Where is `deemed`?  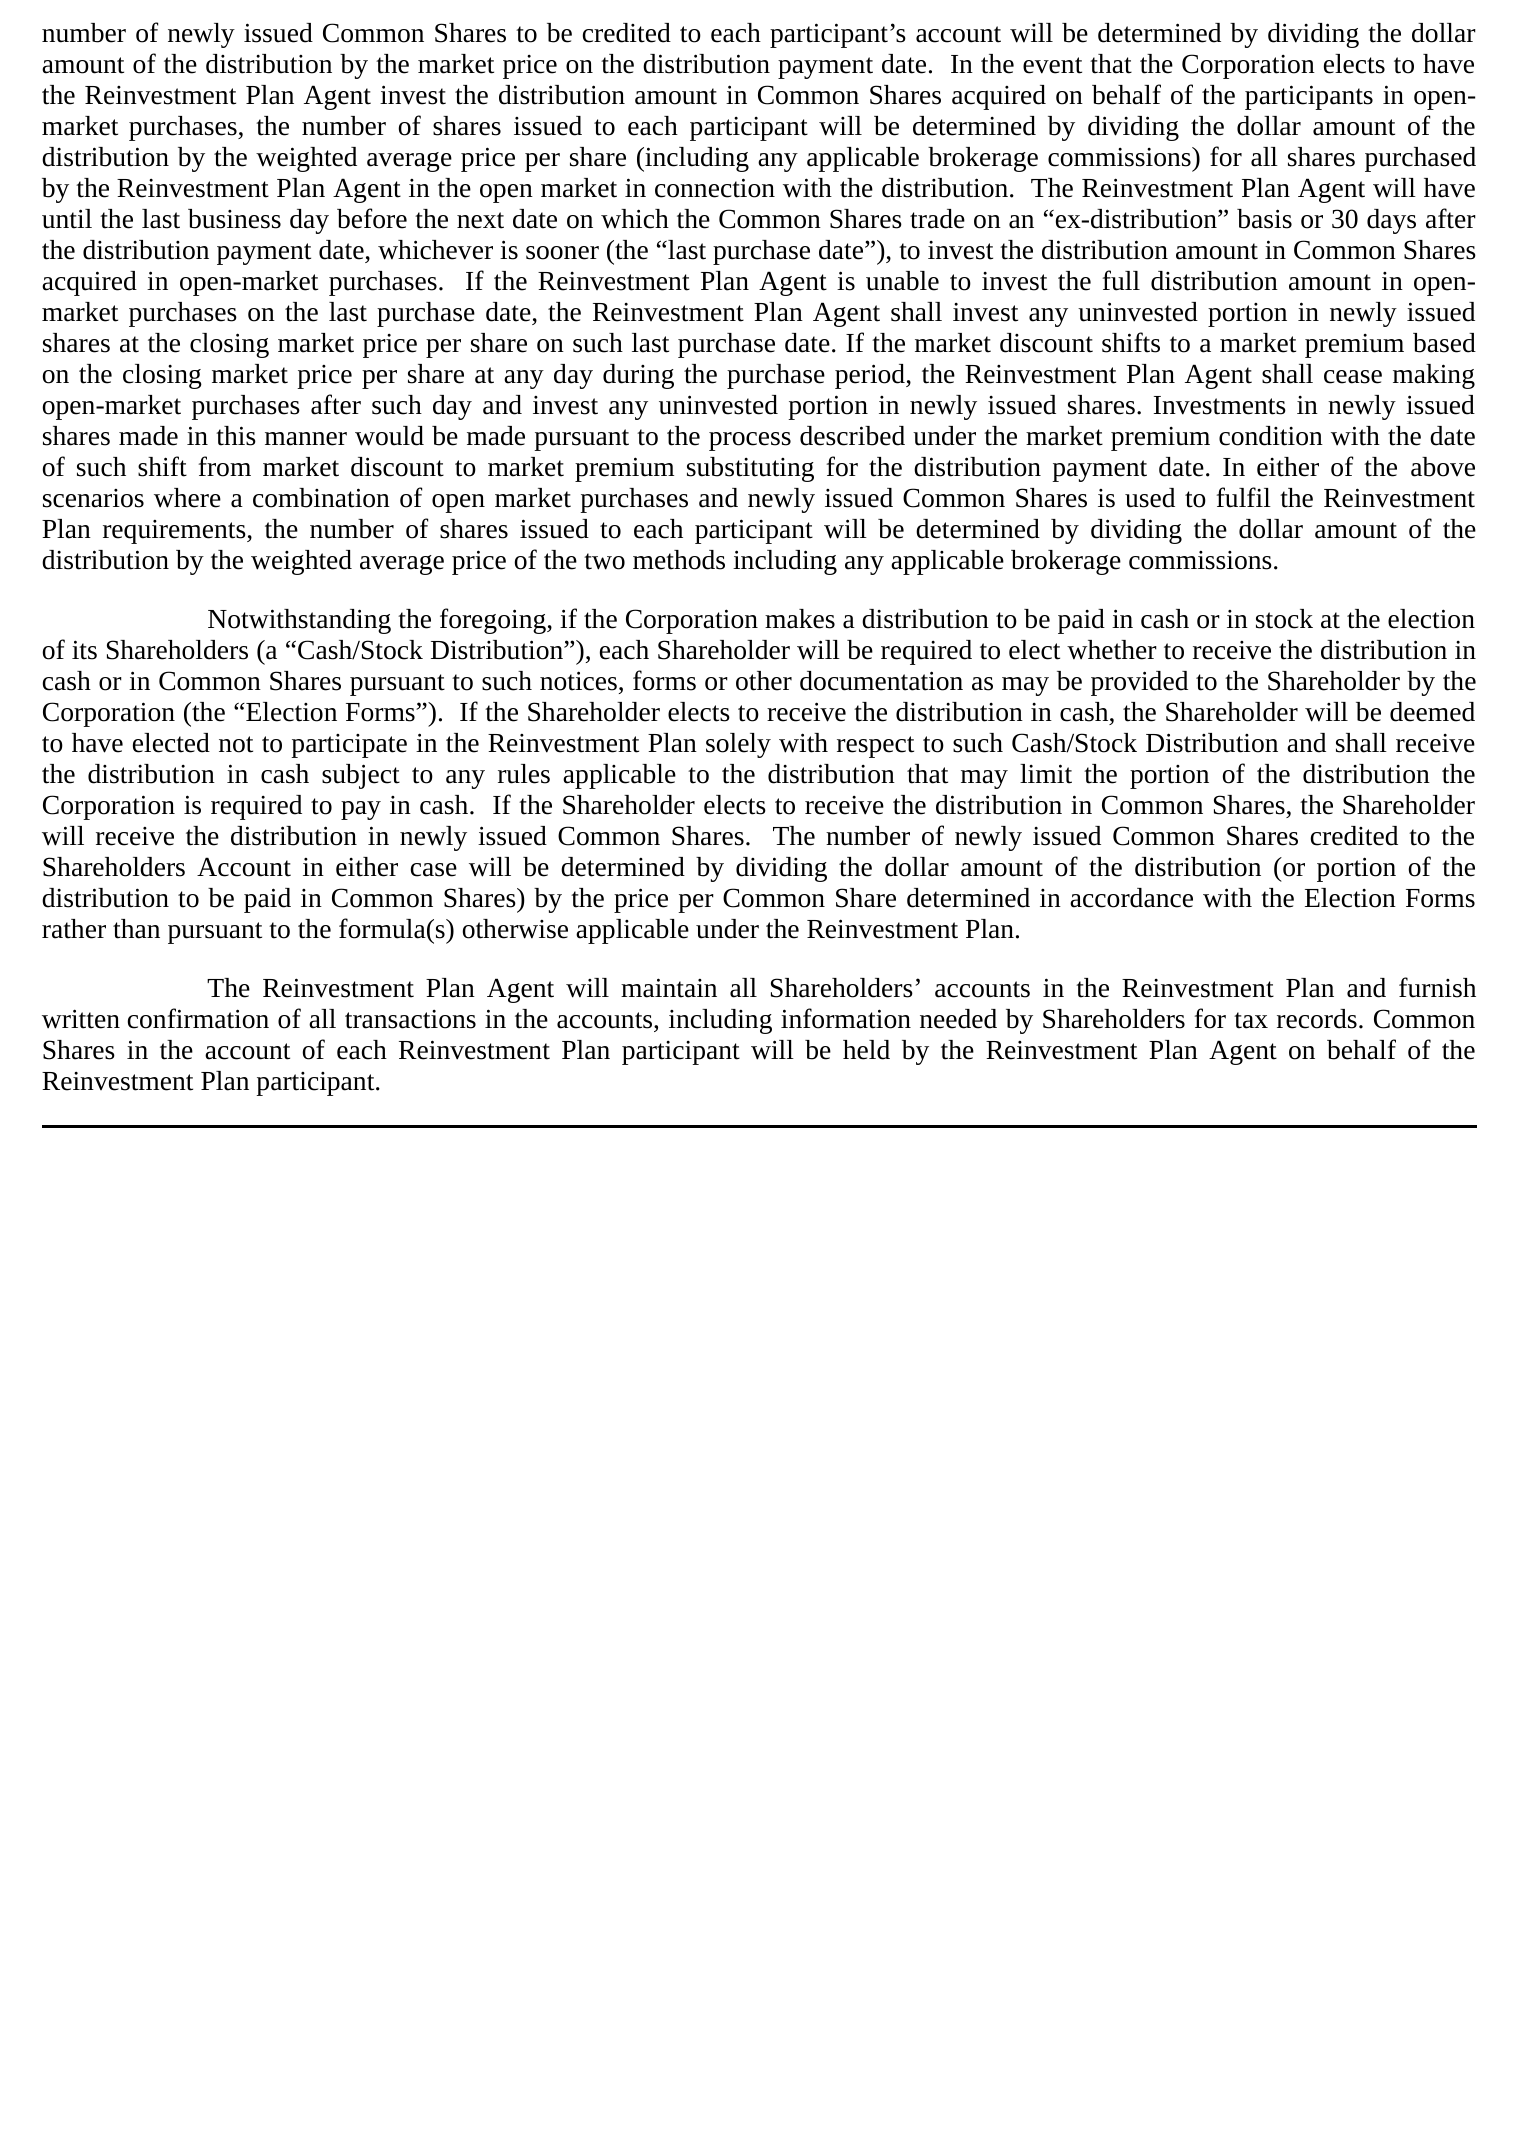 deemed is located at coordinates (1432, 712).
